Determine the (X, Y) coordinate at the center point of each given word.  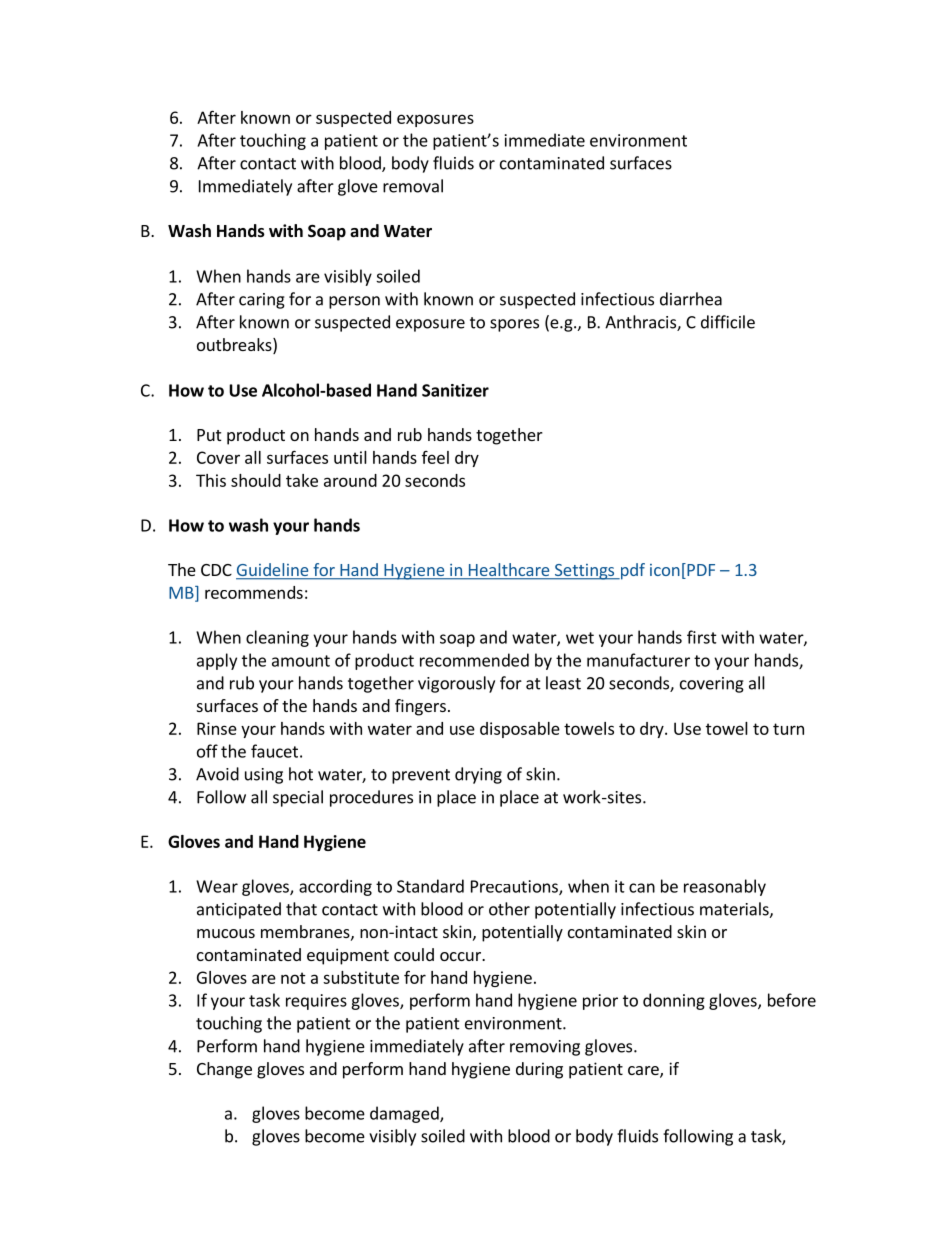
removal (413, 186)
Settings (584, 572)
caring (262, 301)
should (256, 480)
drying (478, 775)
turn (788, 729)
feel (435, 457)
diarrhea (691, 299)
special (298, 798)
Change (224, 1070)
